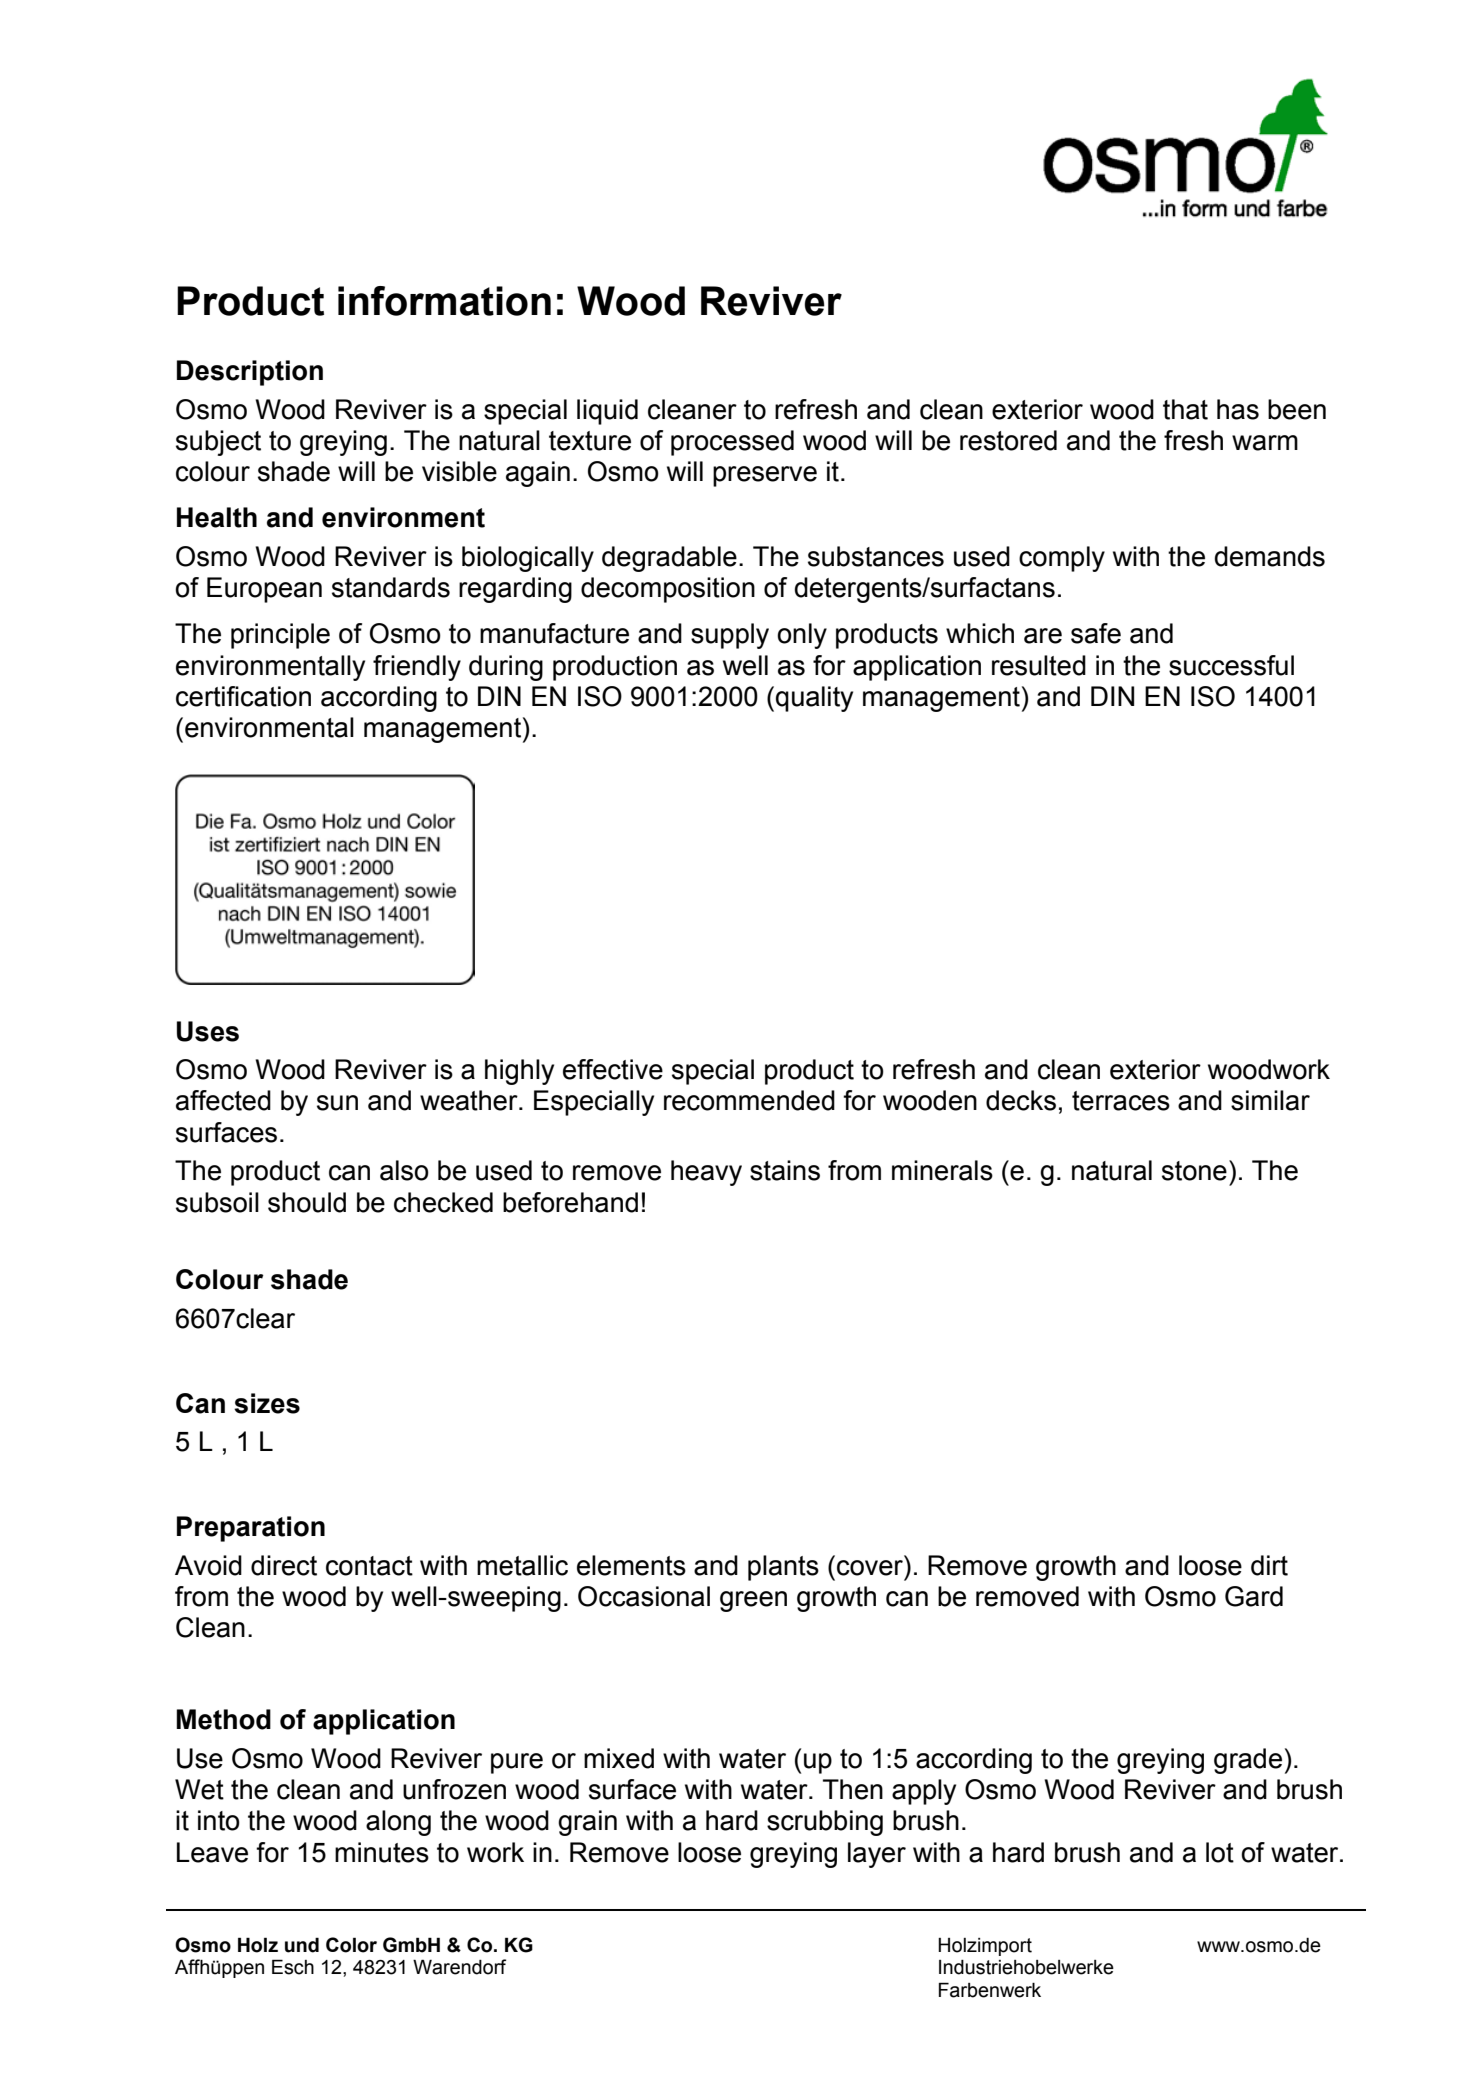 This screenshot has height=2081, width=1471. Describe the element at coordinates (753, 1601) in the screenshot. I see `green` at that location.
